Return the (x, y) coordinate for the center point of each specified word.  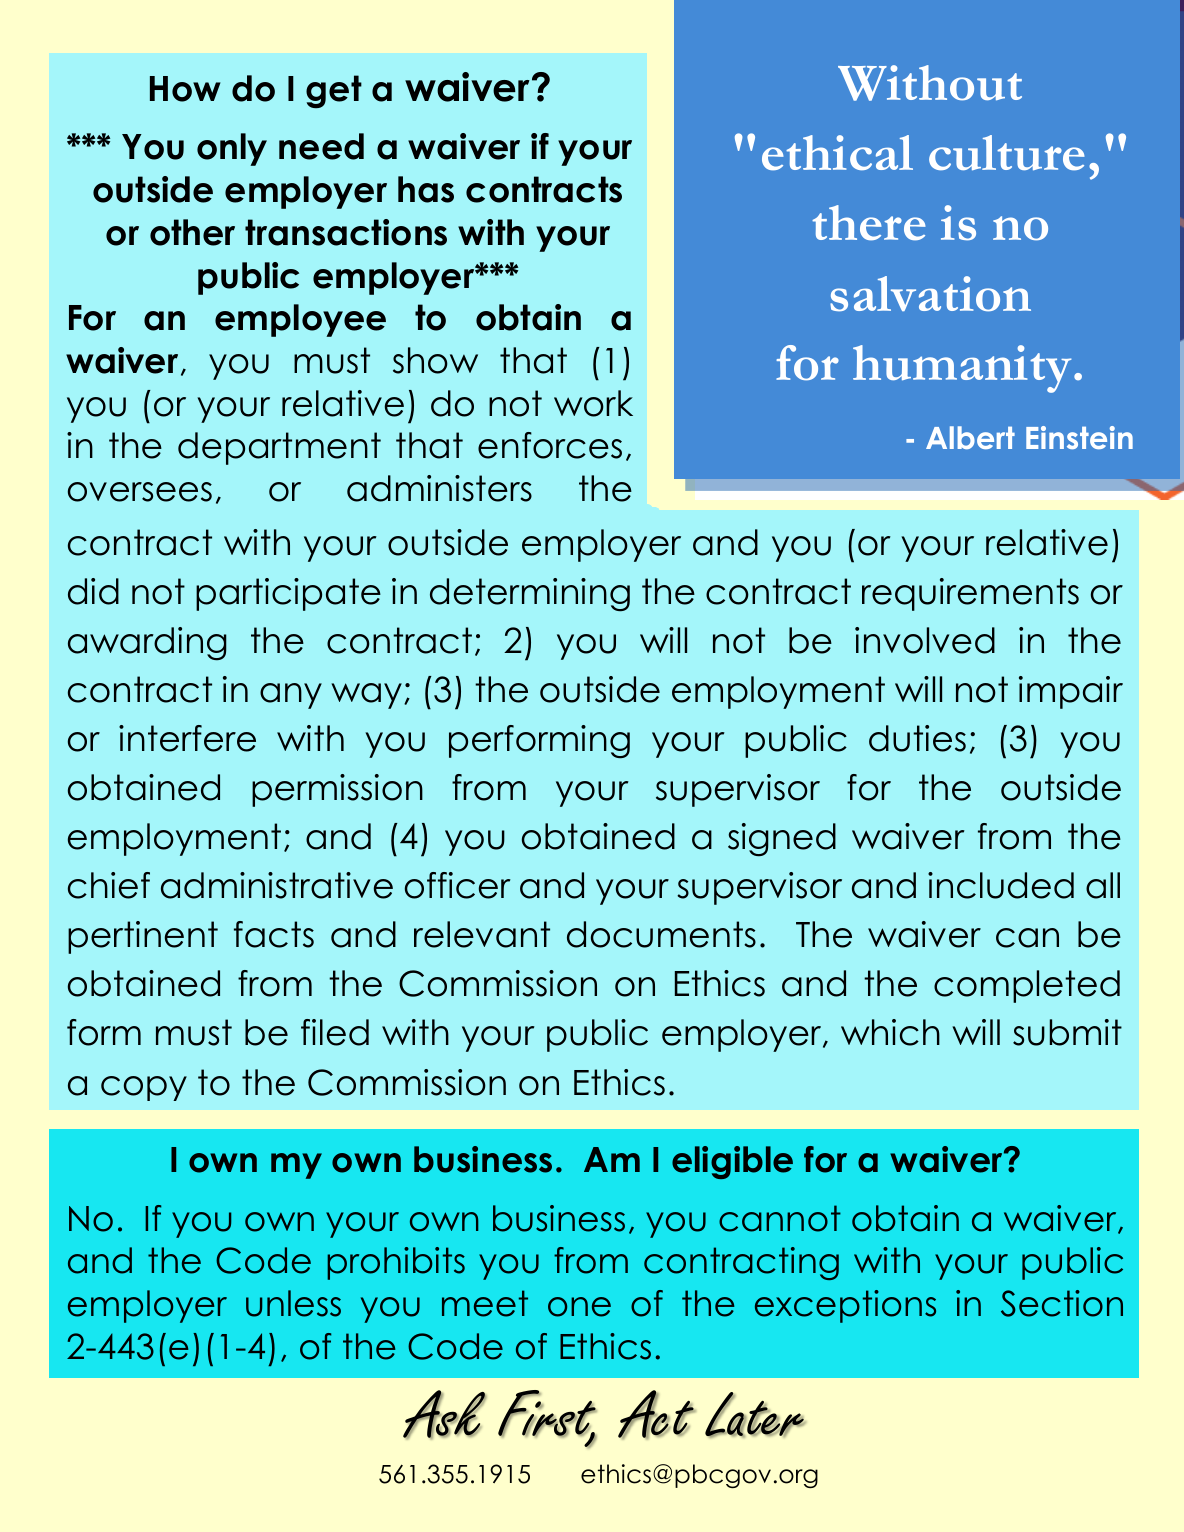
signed (782, 840)
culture (1007, 153)
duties (917, 738)
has (426, 189)
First (547, 1414)
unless (293, 1303)
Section (1062, 1303)
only (232, 149)
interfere (187, 738)
